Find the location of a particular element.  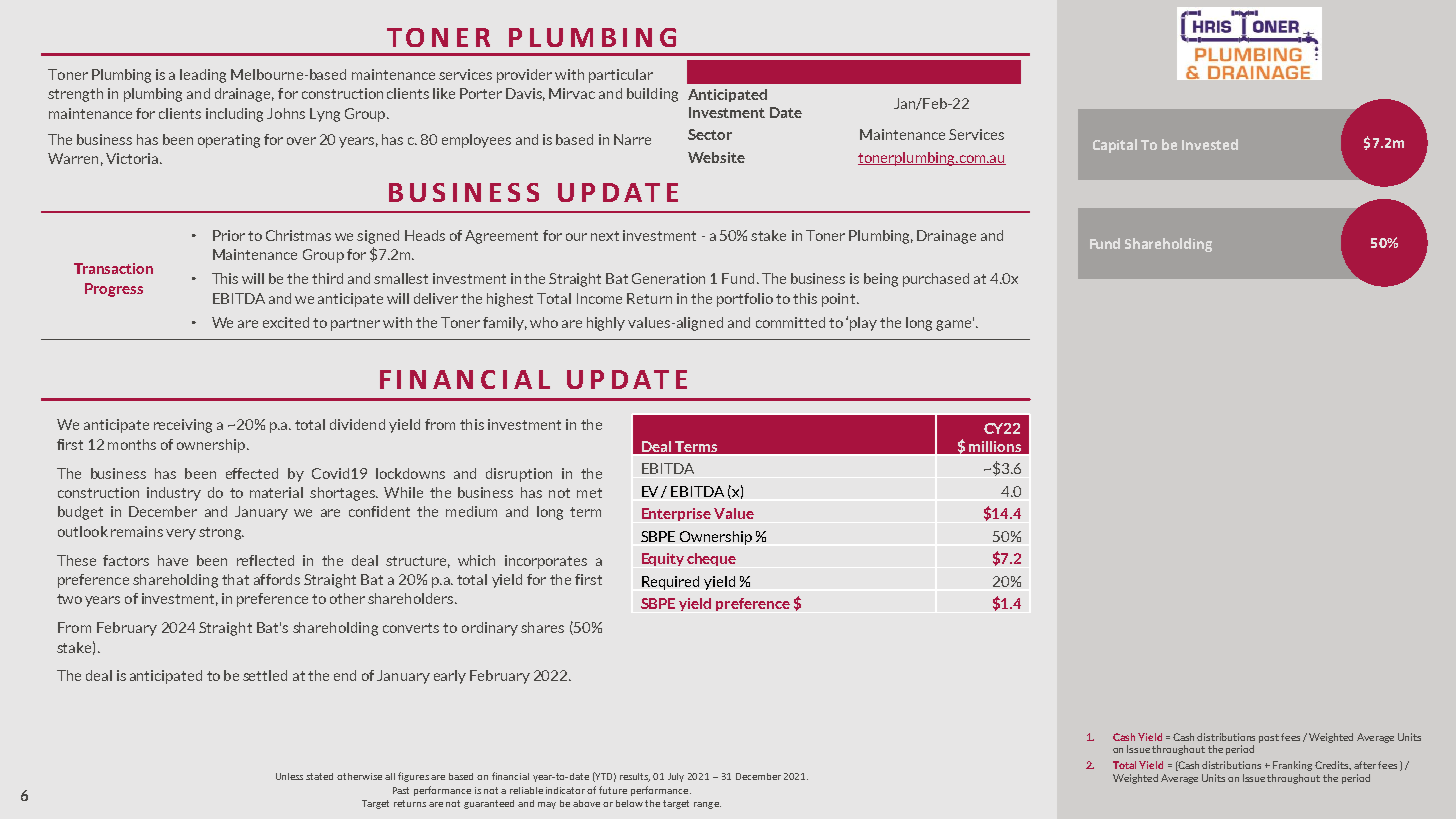

building is located at coordinates (652, 95).
